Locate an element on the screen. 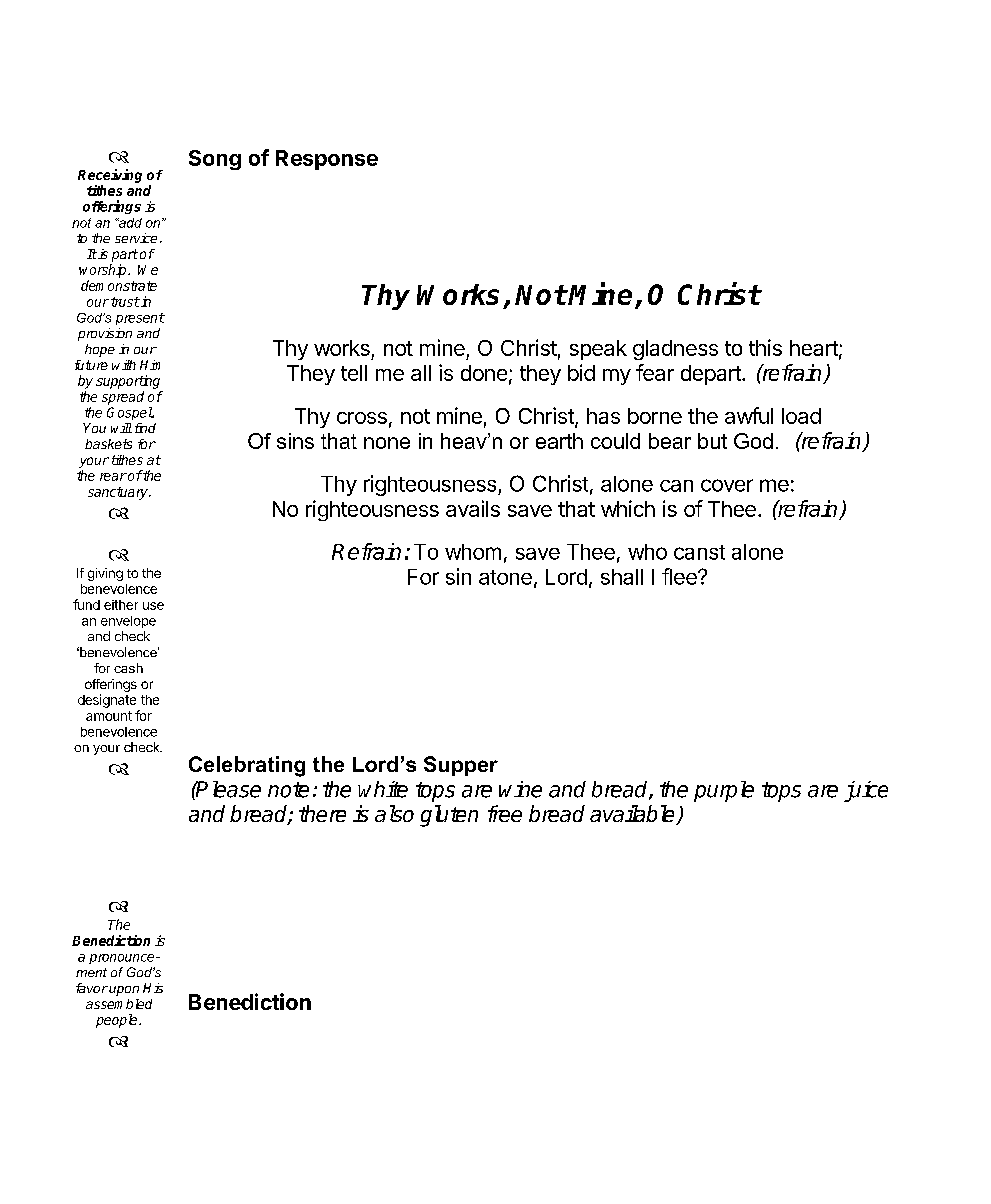 The image size is (991, 1204). use is located at coordinates (153, 606).
